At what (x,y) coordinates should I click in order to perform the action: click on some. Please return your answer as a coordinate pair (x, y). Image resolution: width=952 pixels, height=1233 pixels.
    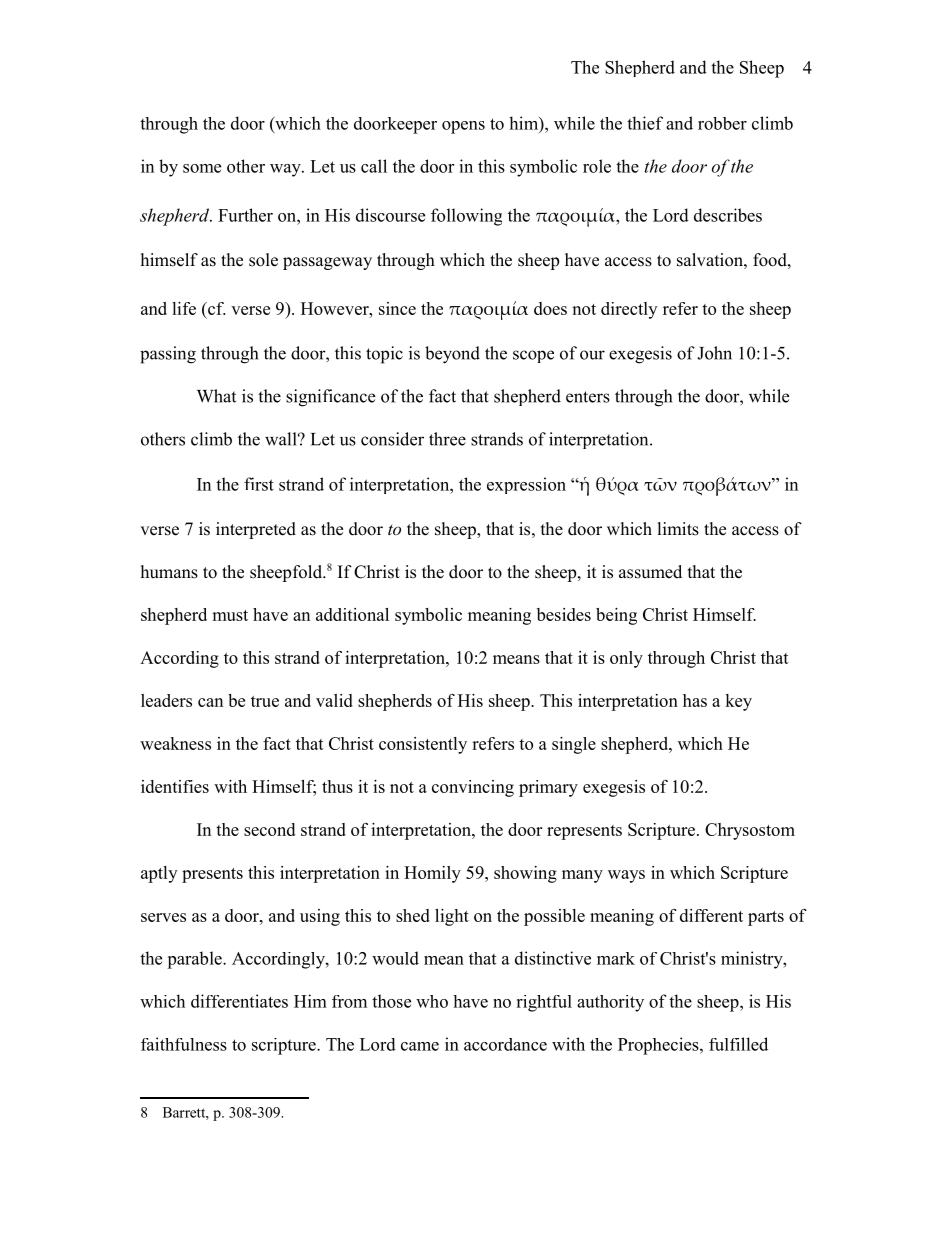
    Looking at the image, I should click on (202, 168).
